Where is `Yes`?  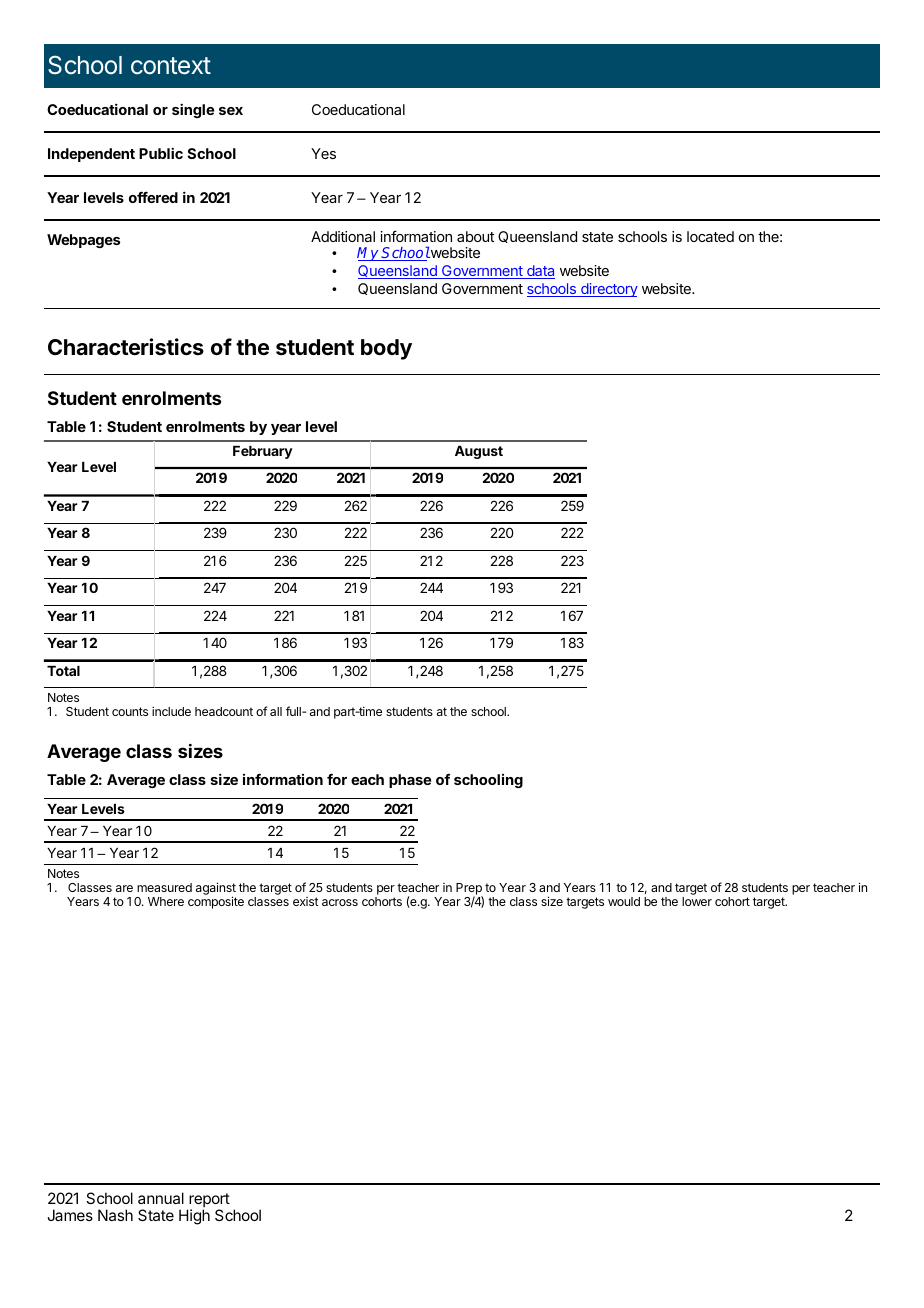 Yes is located at coordinates (323, 153).
